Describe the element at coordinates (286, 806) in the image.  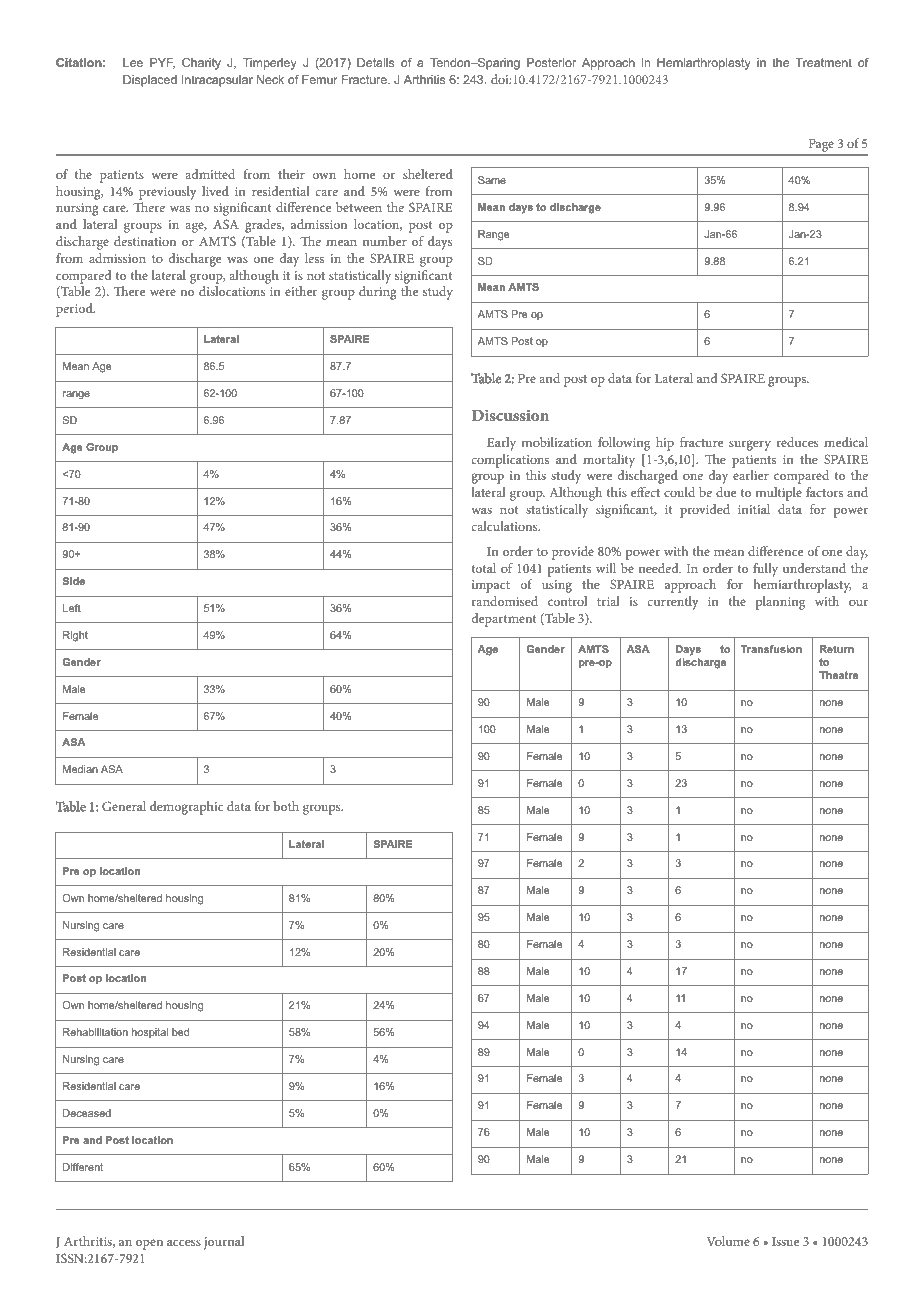
I see `both` at that location.
